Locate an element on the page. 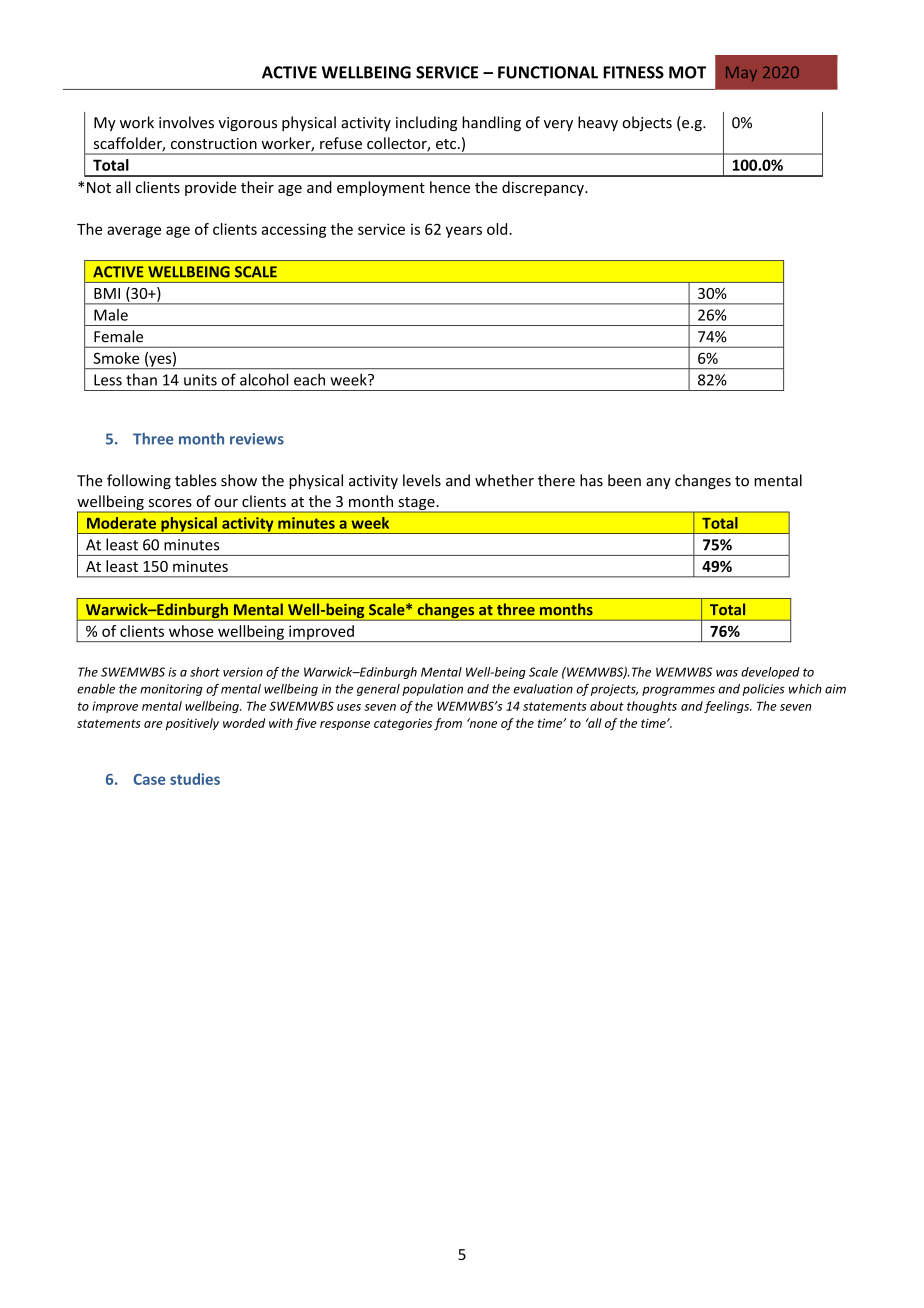 This image has width=924, height=1308. from is located at coordinates (448, 724).
